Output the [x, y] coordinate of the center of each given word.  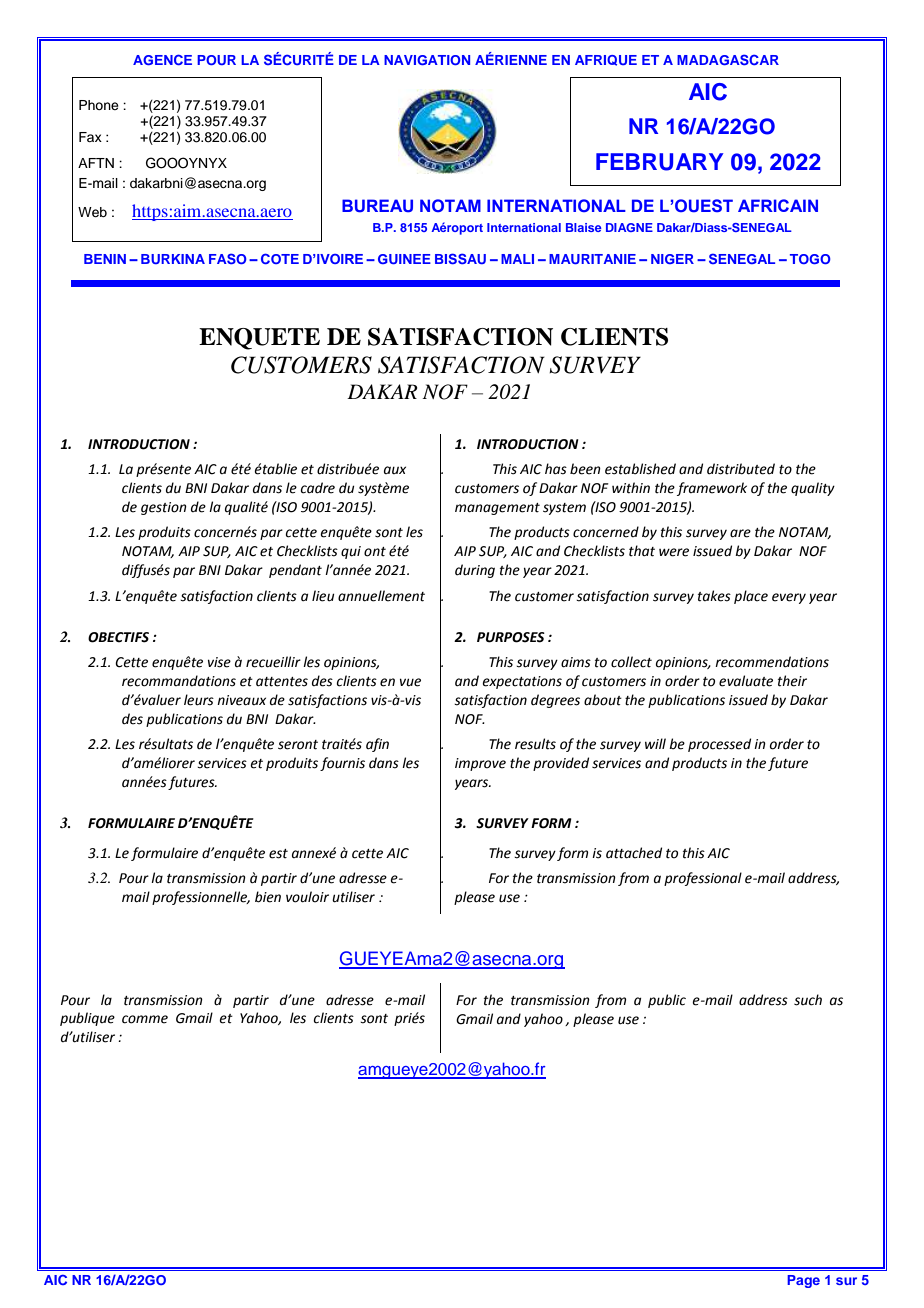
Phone [99, 105]
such [808, 1000]
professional [703, 879]
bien [268, 897]
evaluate [746, 681]
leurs [199, 700]
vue [410, 682]
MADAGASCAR [728, 59]
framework [712, 489]
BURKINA [173, 259]
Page [803, 1281]
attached [634, 853]
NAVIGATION [427, 60]
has [556, 469]
